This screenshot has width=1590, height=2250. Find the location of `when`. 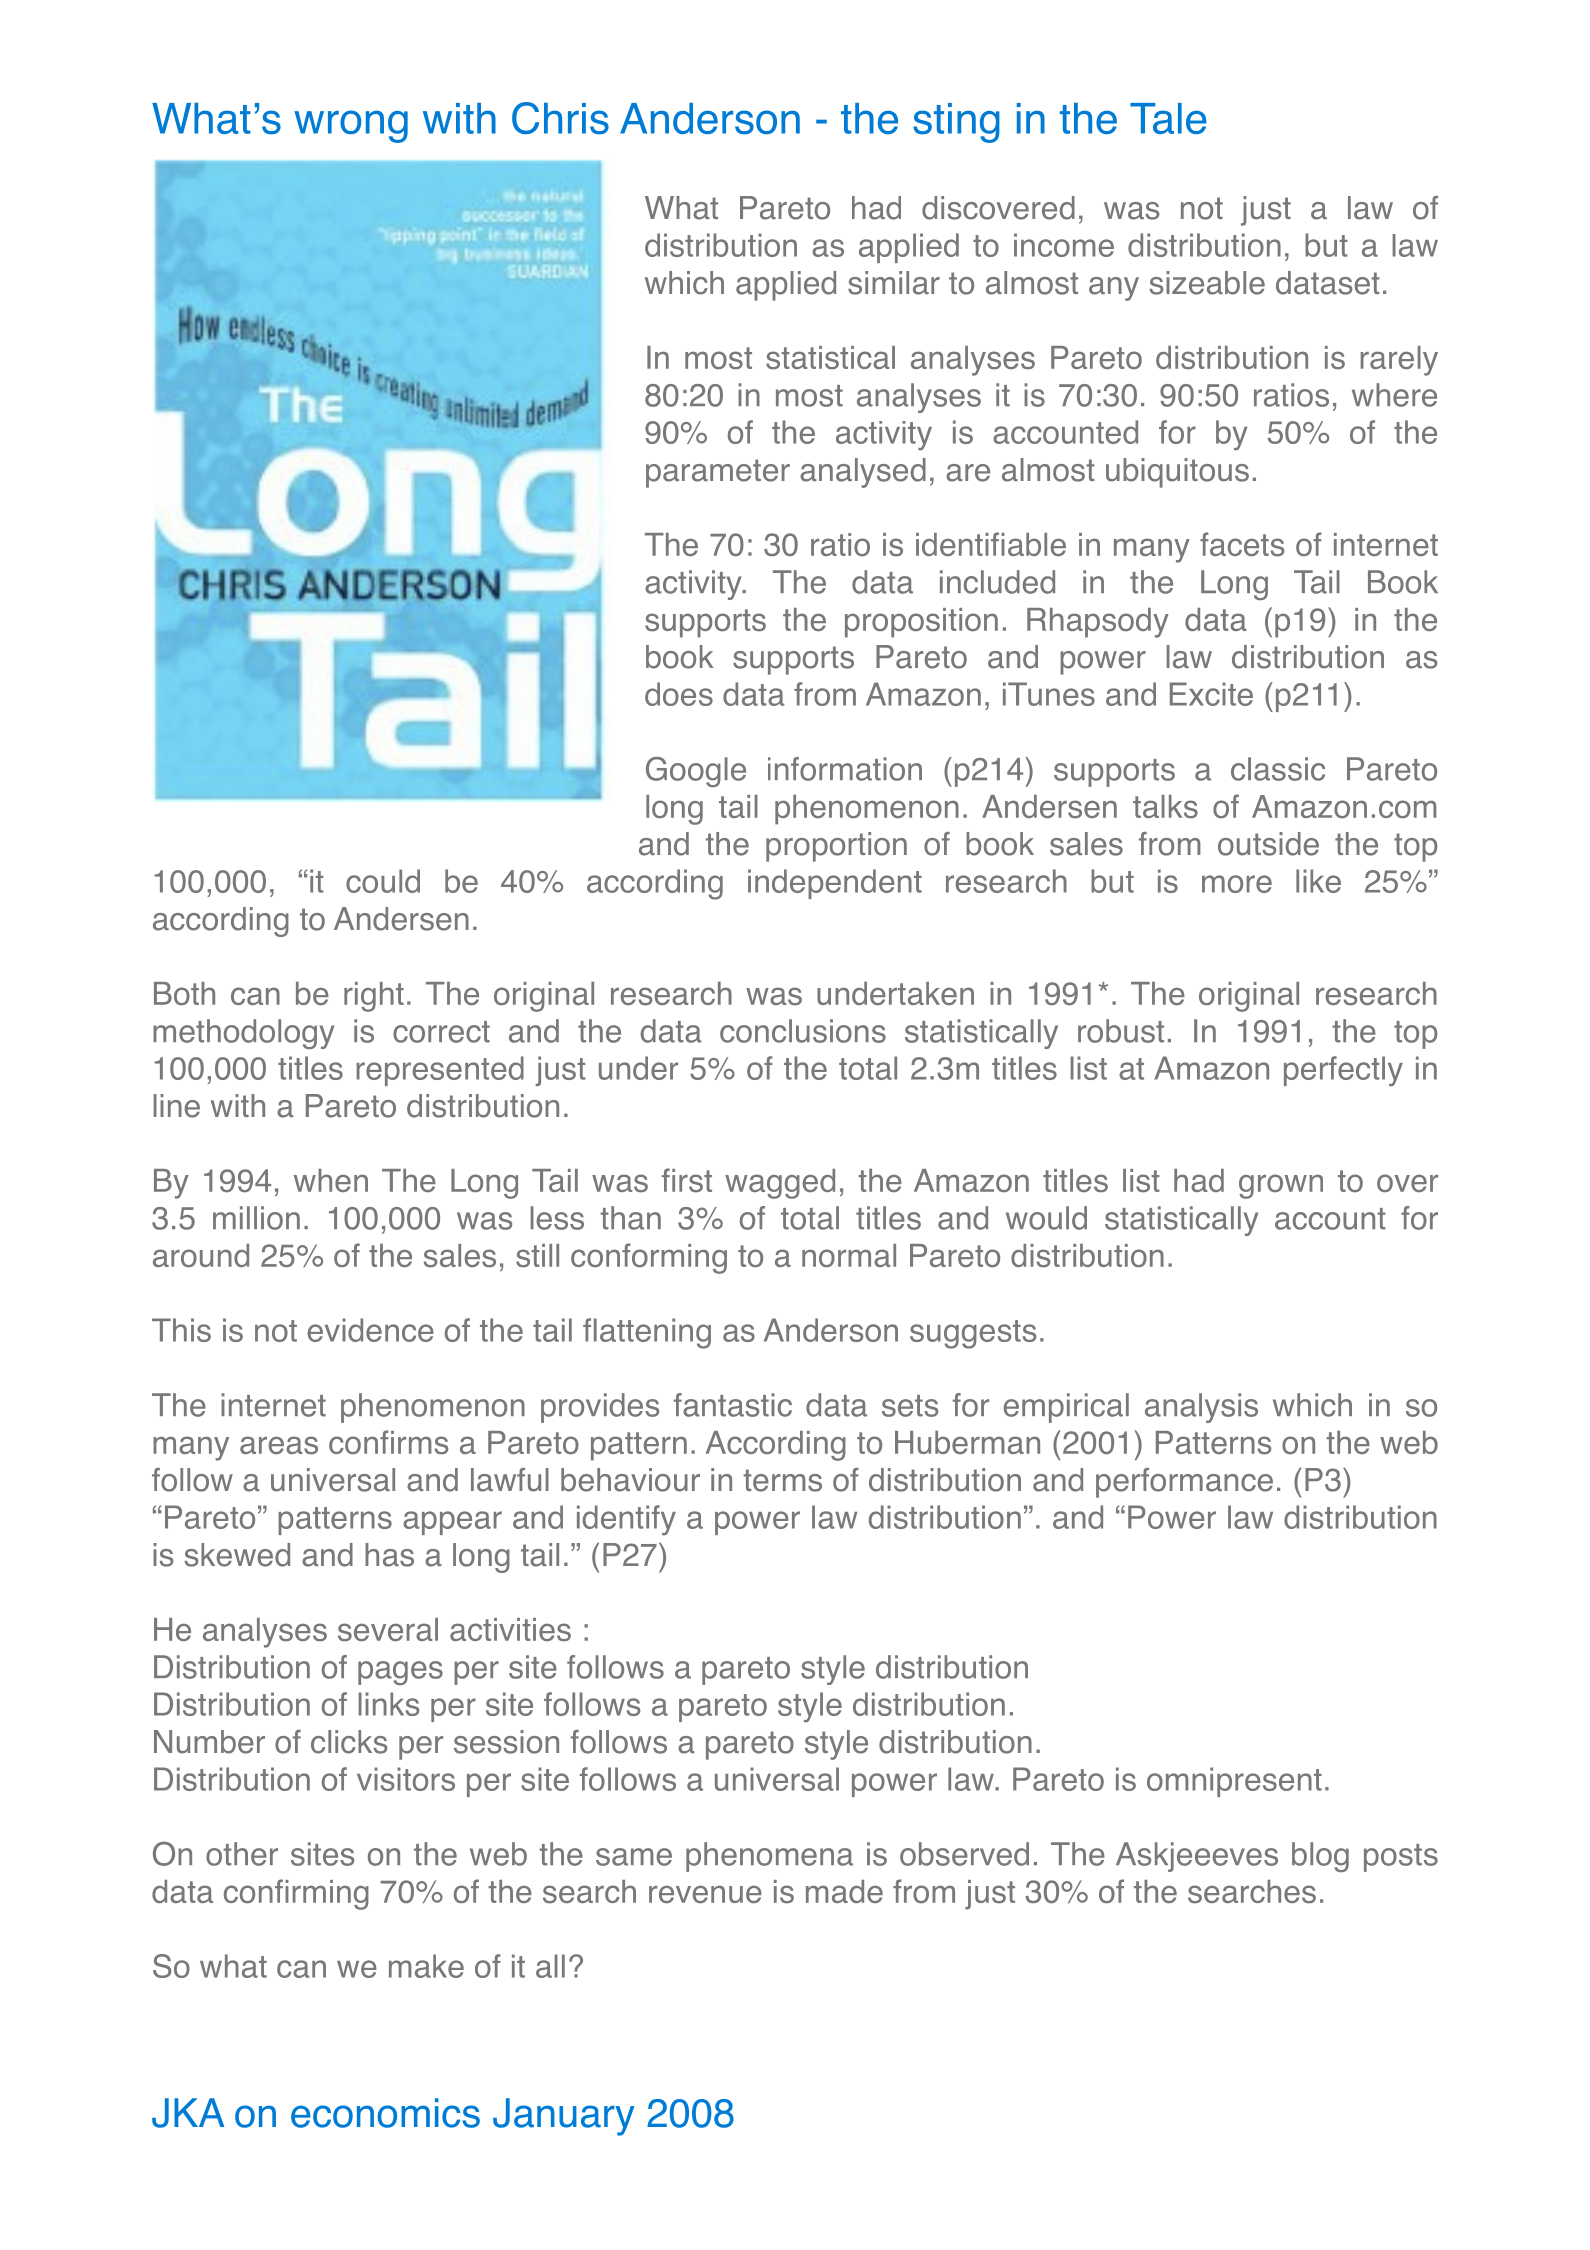

when is located at coordinates (331, 1180).
